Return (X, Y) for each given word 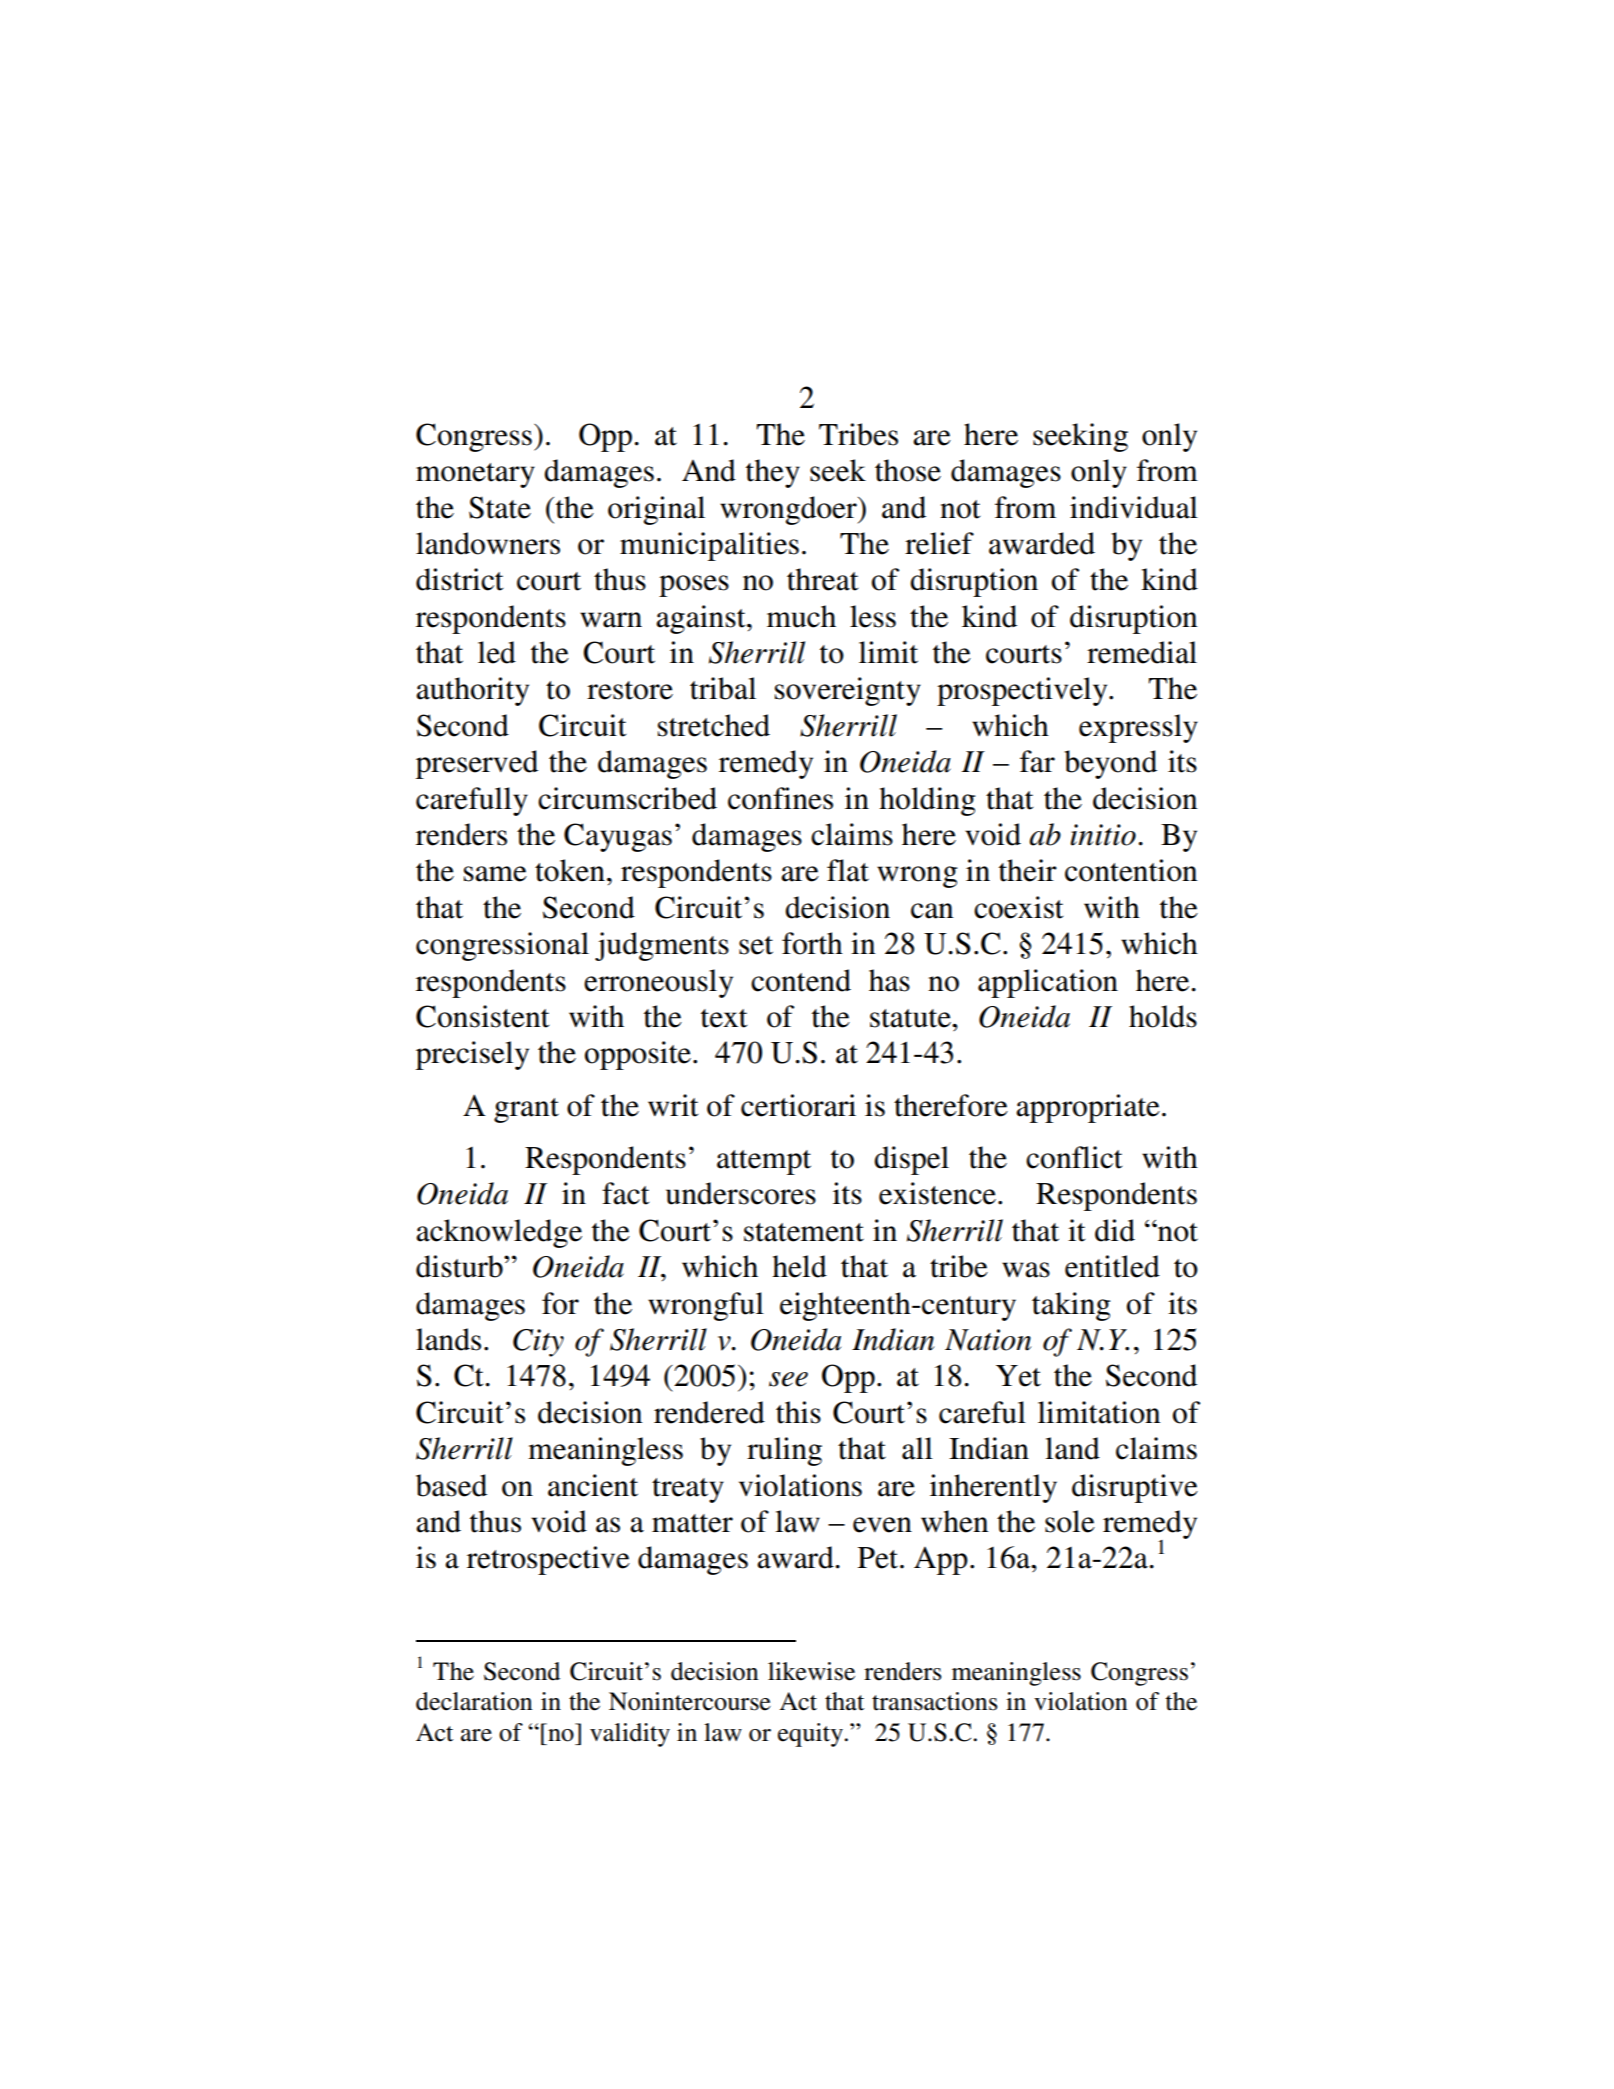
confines (780, 798)
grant (526, 1110)
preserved (477, 764)
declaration (474, 1701)
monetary (475, 475)
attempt (764, 1162)
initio (1103, 835)
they (773, 473)
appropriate (1088, 1108)
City (538, 1343)
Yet (1018, 1376)
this (798, 1412)
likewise (811, 1671)
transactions (934, 1701)
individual (1134, 507)
